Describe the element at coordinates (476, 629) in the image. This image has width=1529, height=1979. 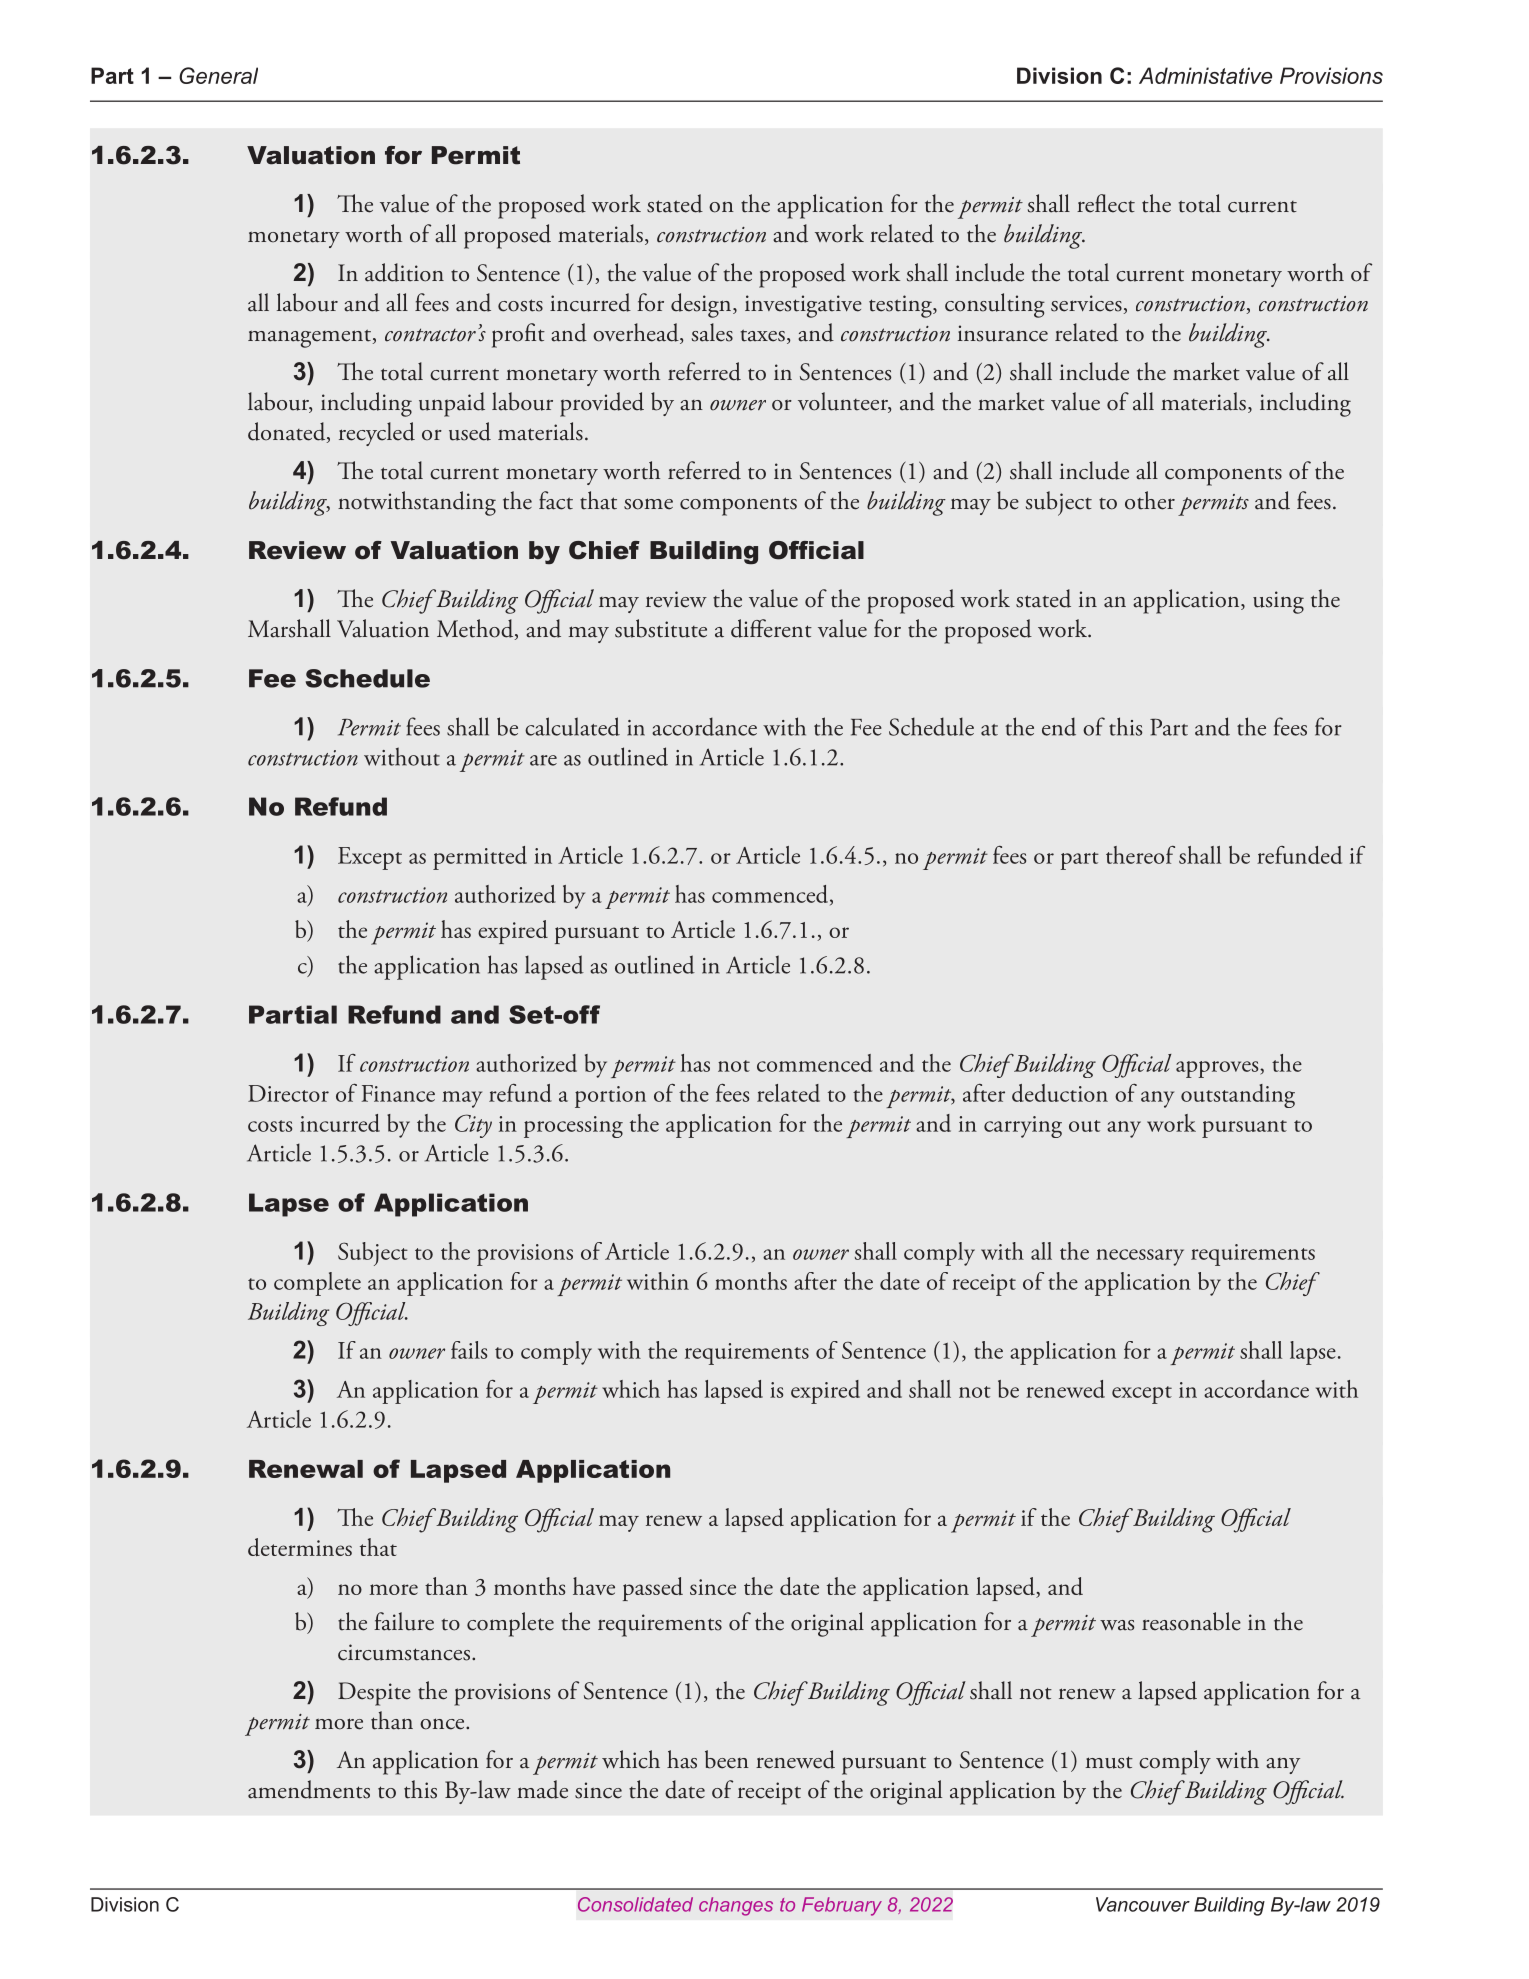
I see `Method` at that location.
